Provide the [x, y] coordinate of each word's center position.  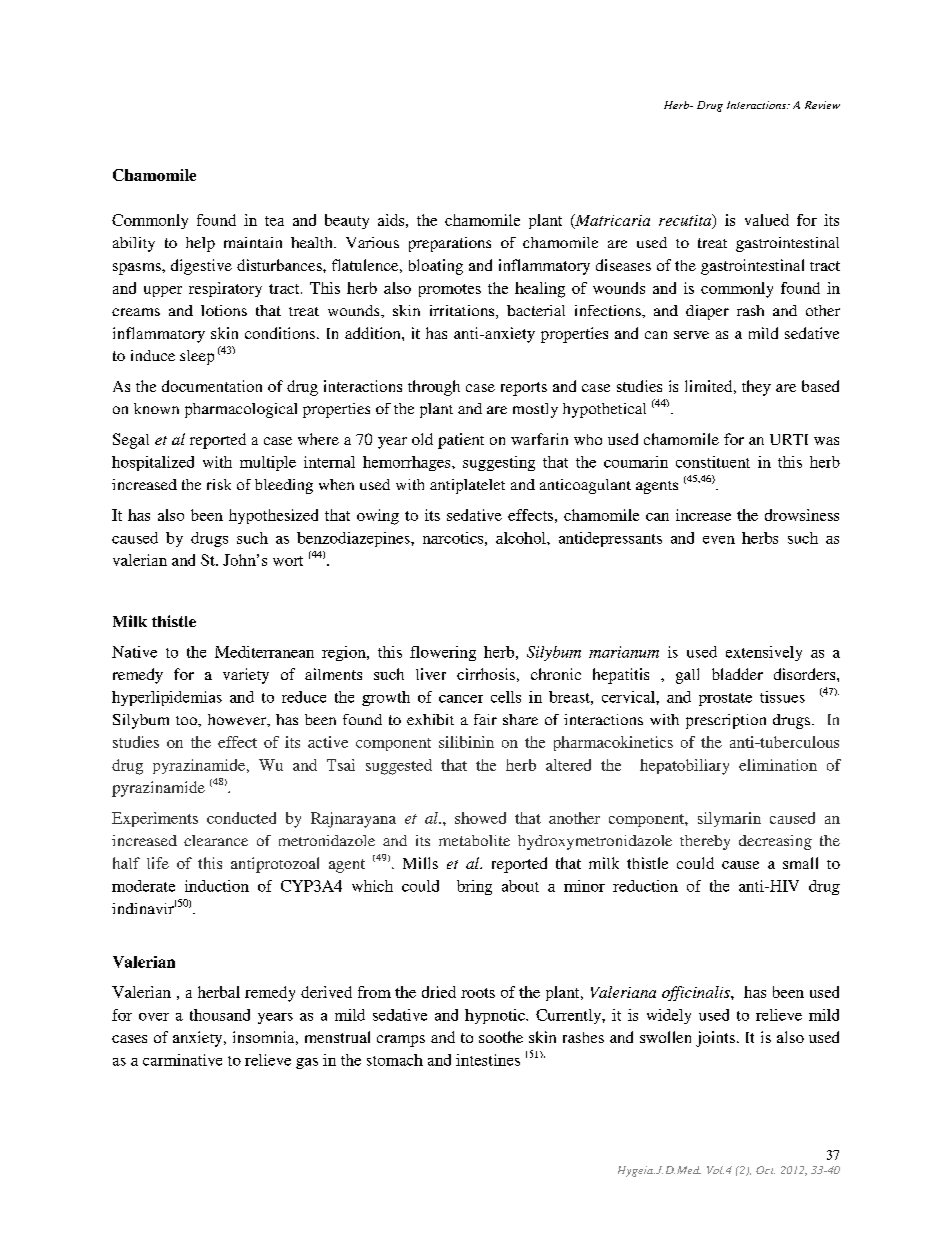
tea [274, 221]
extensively [764, 653]
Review [822, 105]
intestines [488, 1060]
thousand [220, 1015]
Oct [765, 1170]
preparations [450, 244]
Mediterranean [264, 652]
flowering [443, 653]
